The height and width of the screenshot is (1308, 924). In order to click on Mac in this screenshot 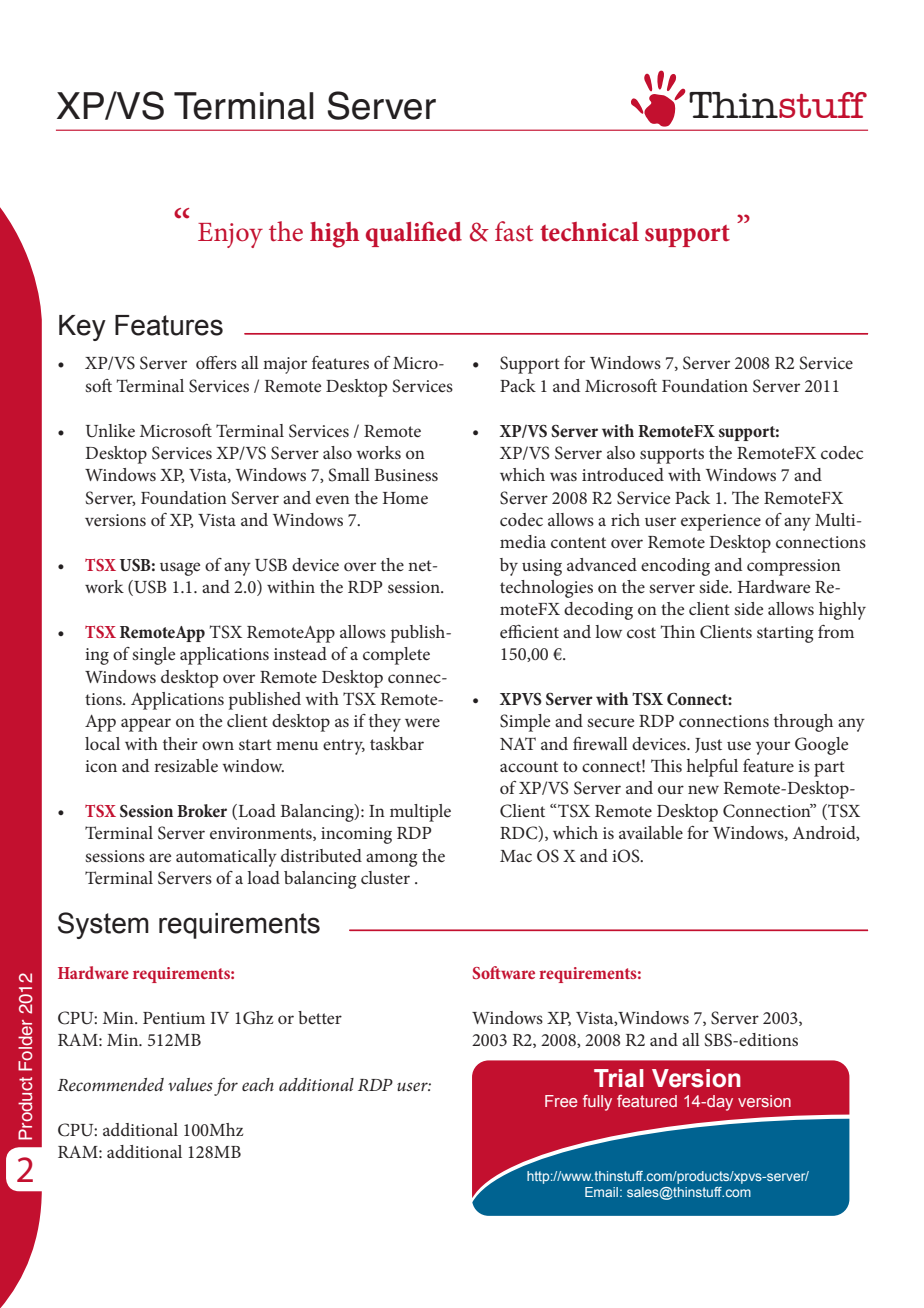, I will do `click(516, 856)`.
